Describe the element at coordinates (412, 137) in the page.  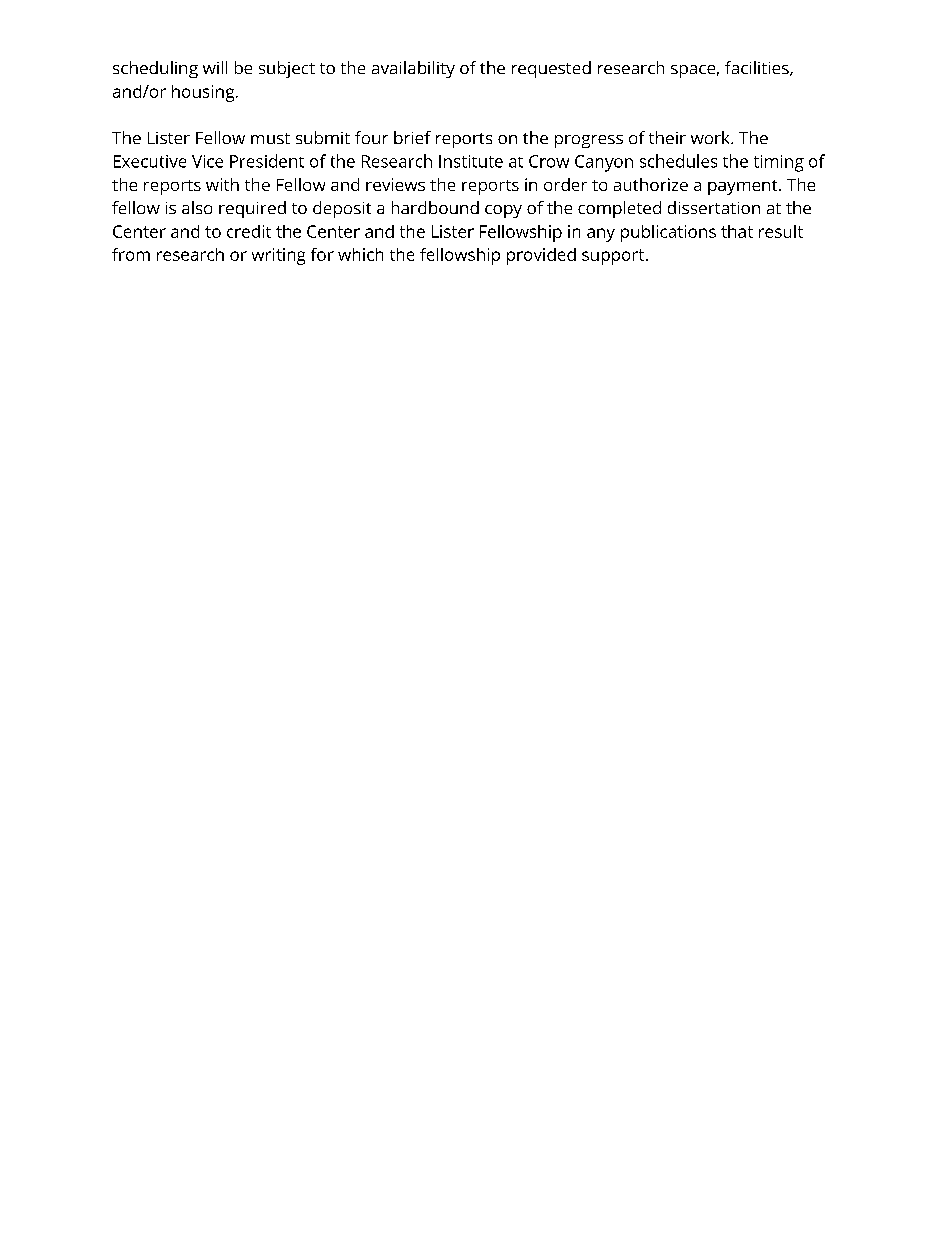
I see `brief` at that location.
